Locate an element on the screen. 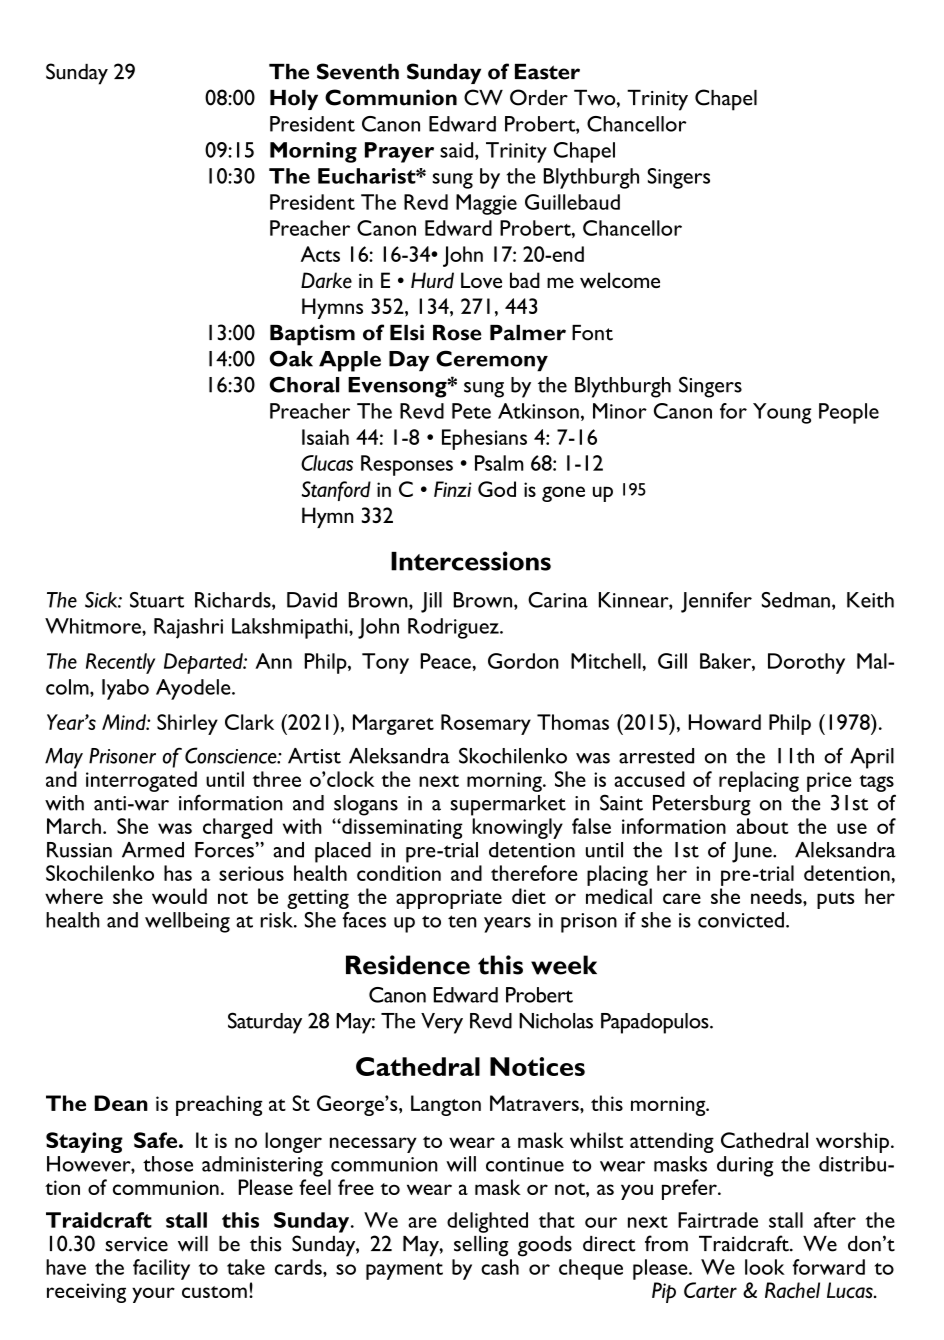 The image size is (944, 1340). Recently is located at coordinates (120, 663).
